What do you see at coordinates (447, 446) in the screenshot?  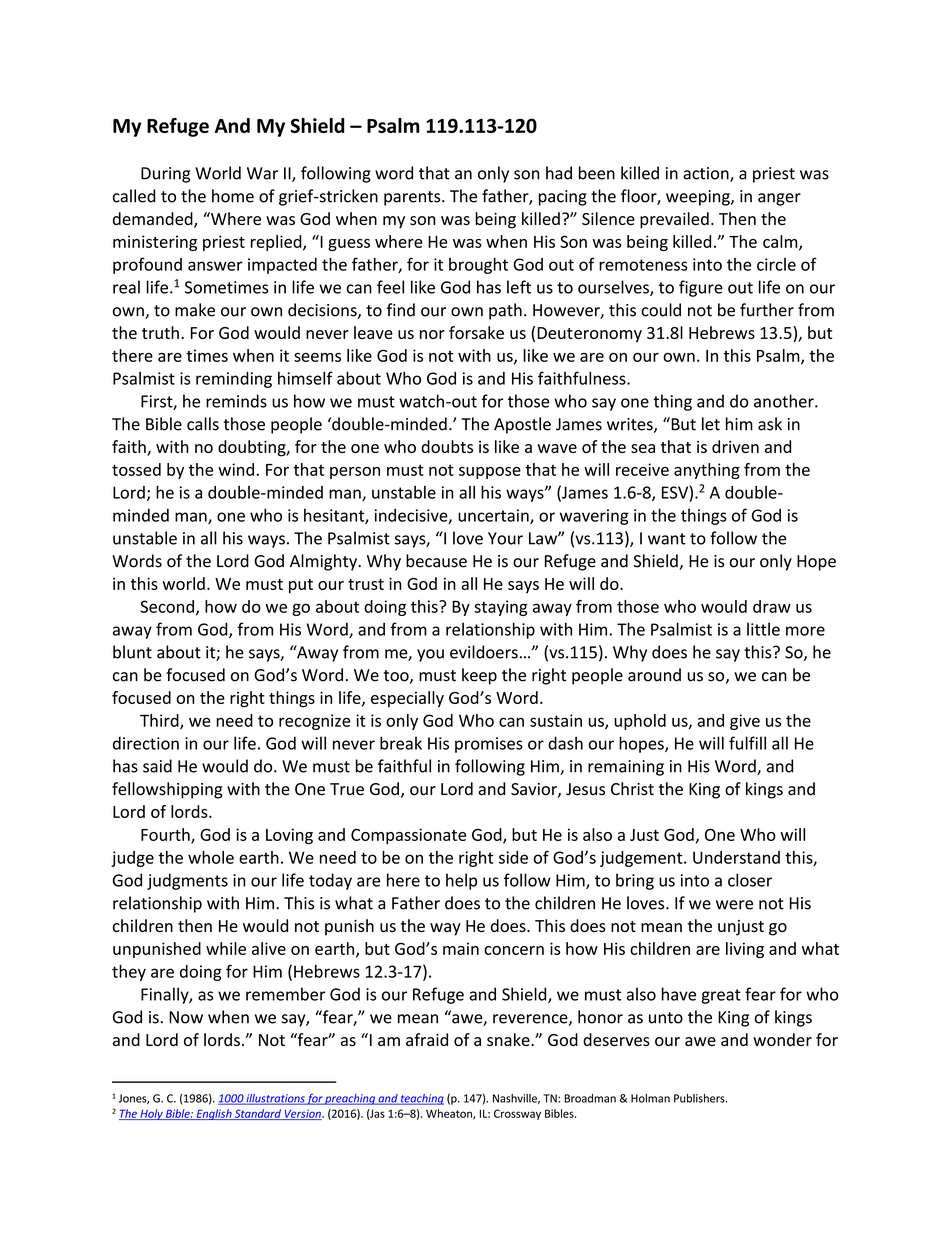 I see `doubts` at bounding box center [447, 446].
